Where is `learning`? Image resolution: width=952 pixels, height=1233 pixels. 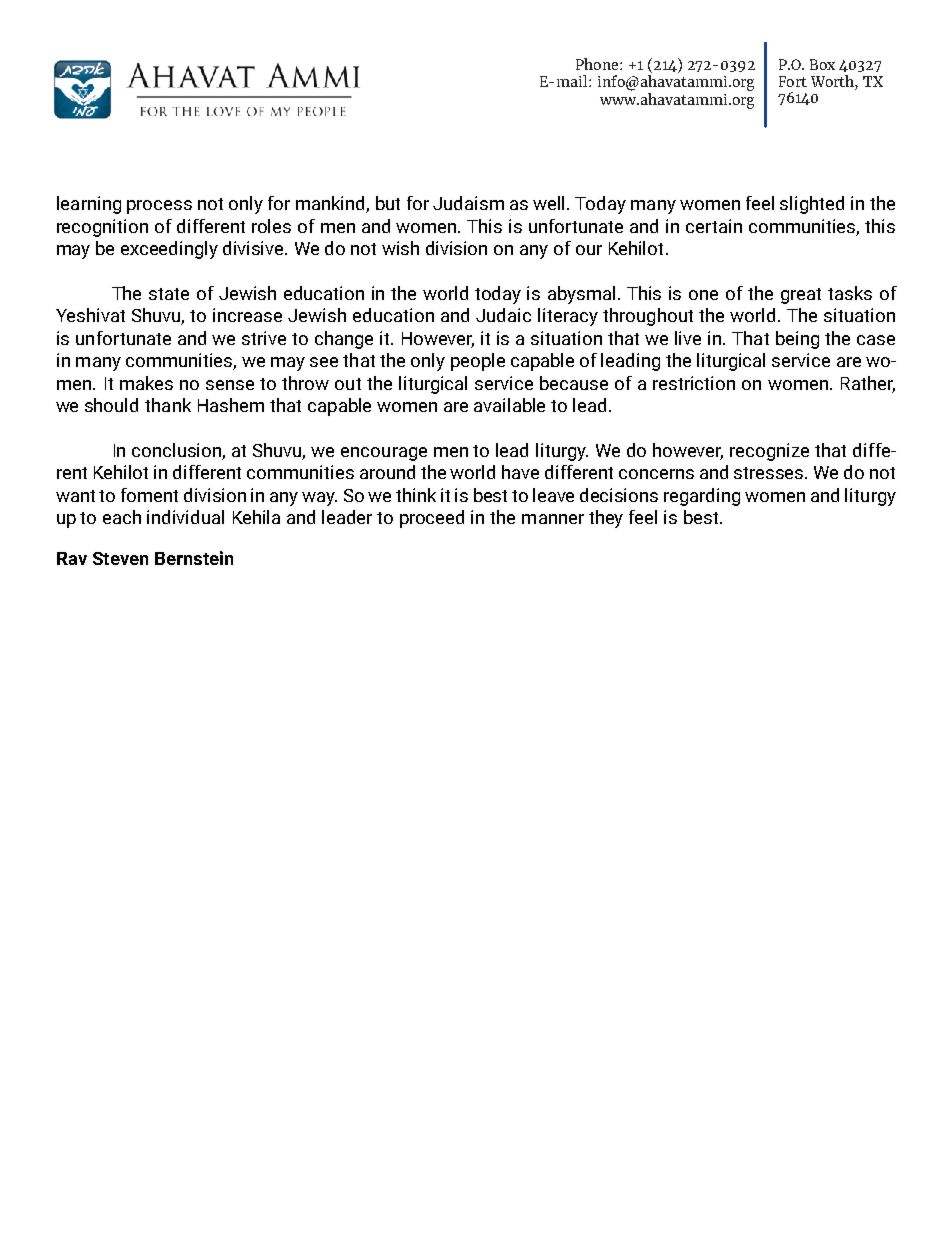
learning is located at coordinates (89, 205).
